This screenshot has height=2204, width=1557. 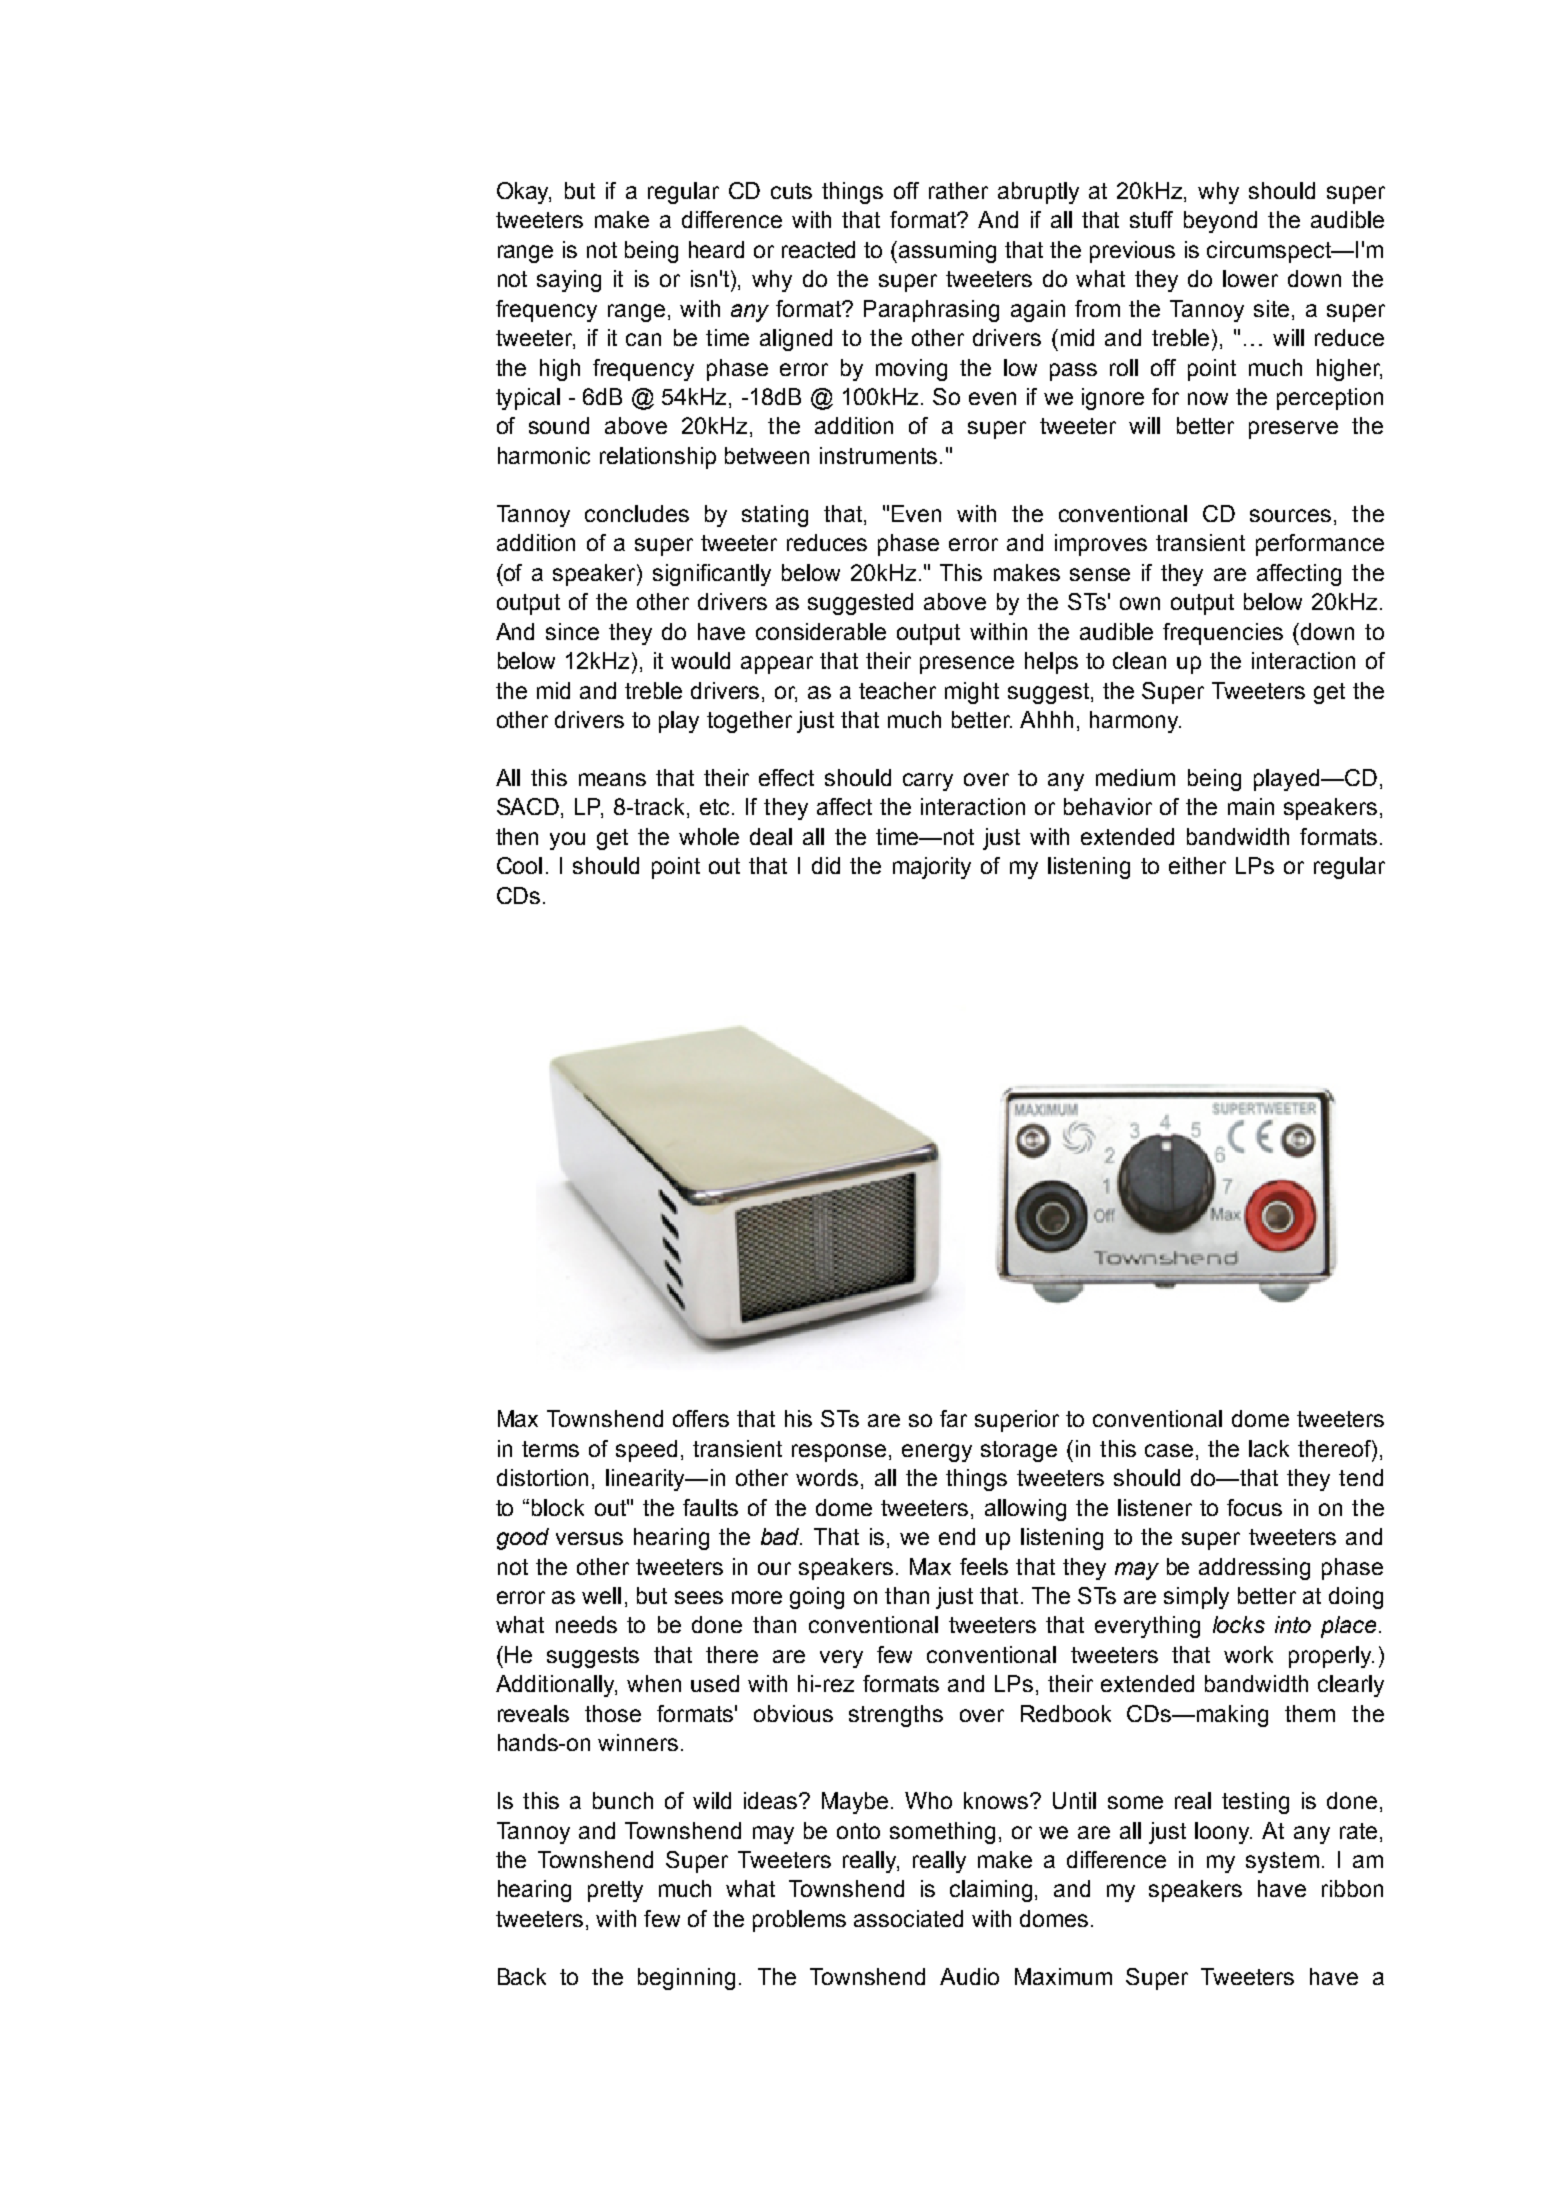 I want to click on assuming, so click(x=947, y=252).
